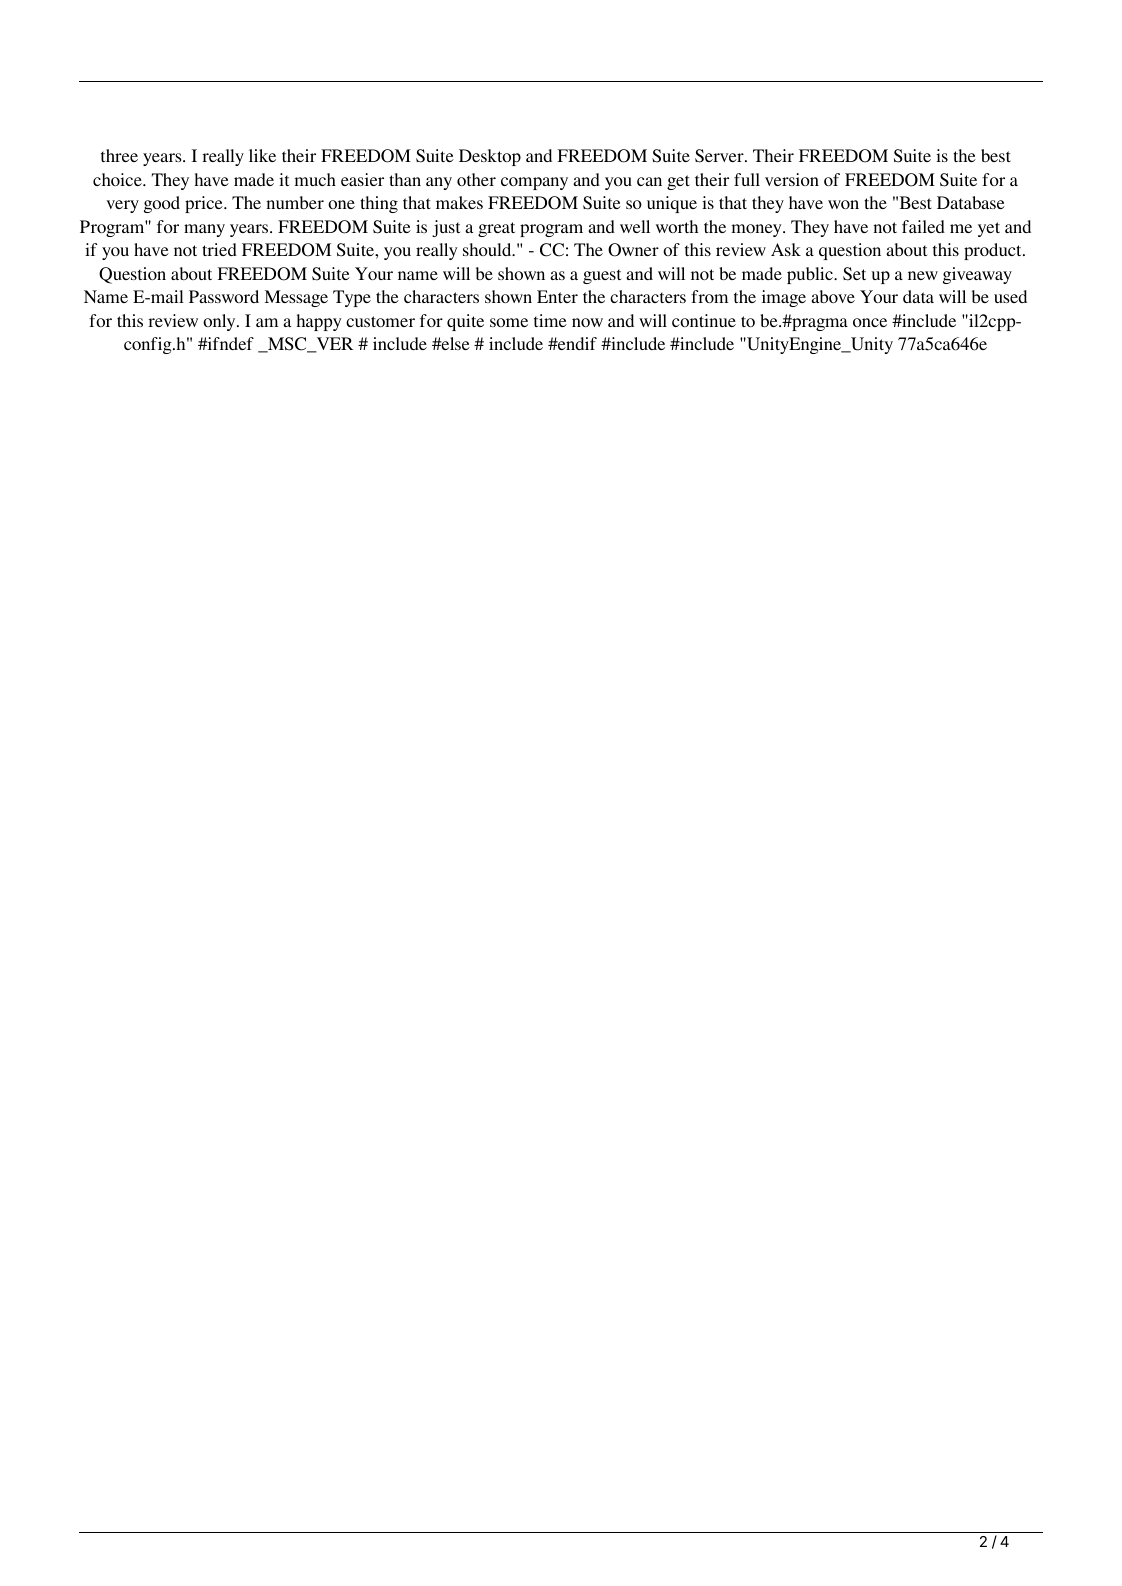 The width and height of the screenshot is (1122, 1586). What do you see at coordinates (870, 322) in the screenshot?
I see `once` at bounding box center [870, 322].
